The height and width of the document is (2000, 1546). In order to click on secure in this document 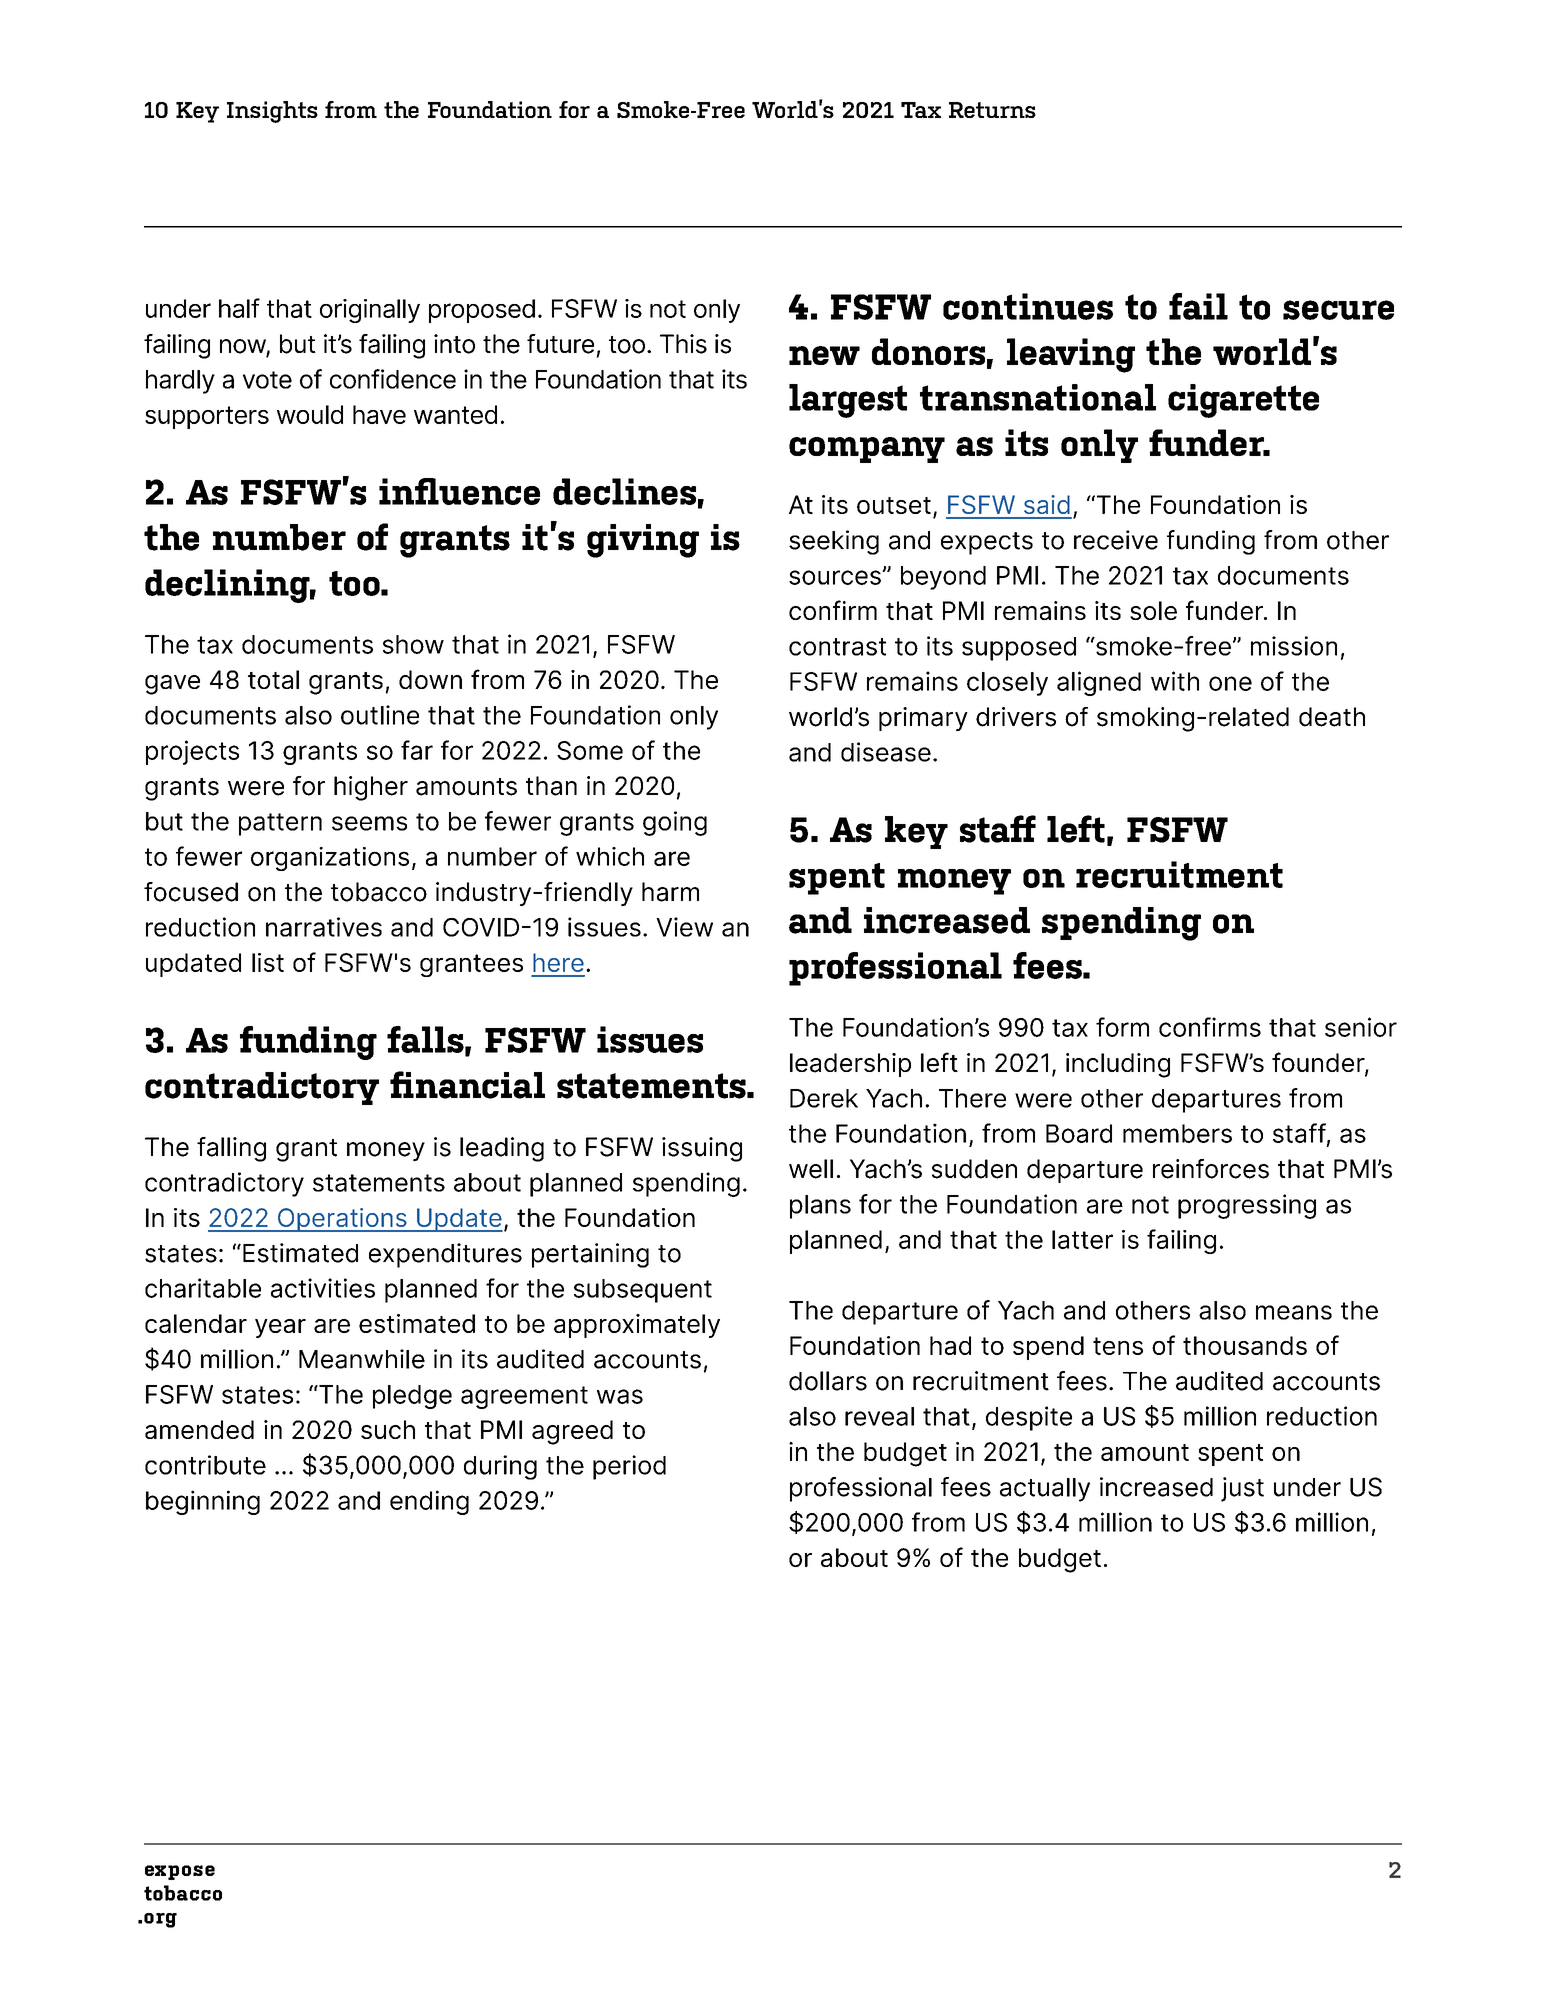, I will do `click(1338, 310)`.
